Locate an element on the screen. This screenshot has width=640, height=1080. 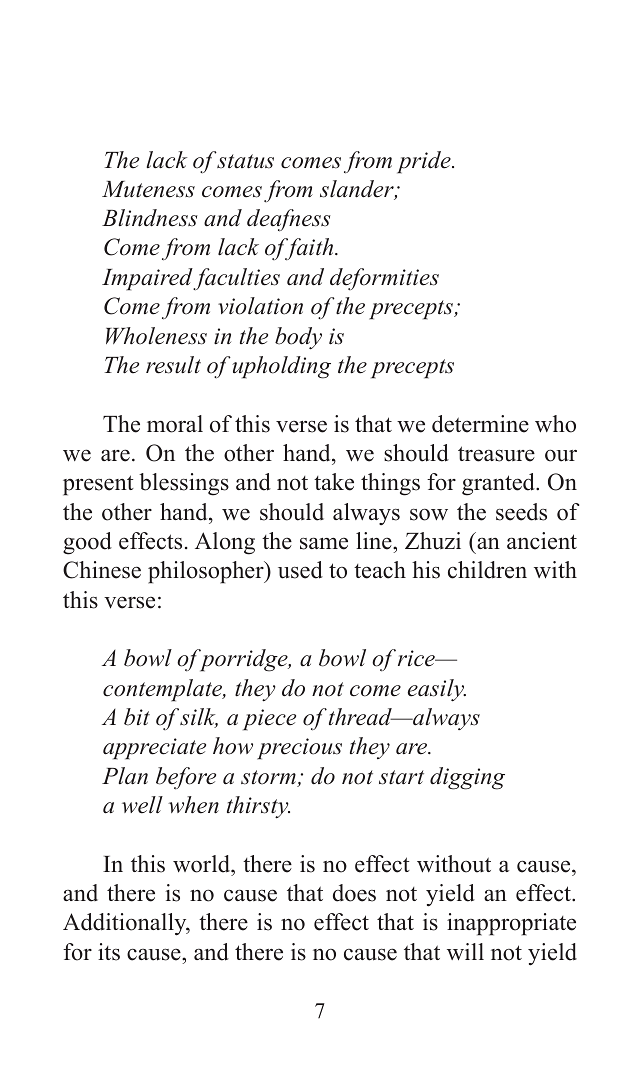
take is located at coordinates (334, 482).
